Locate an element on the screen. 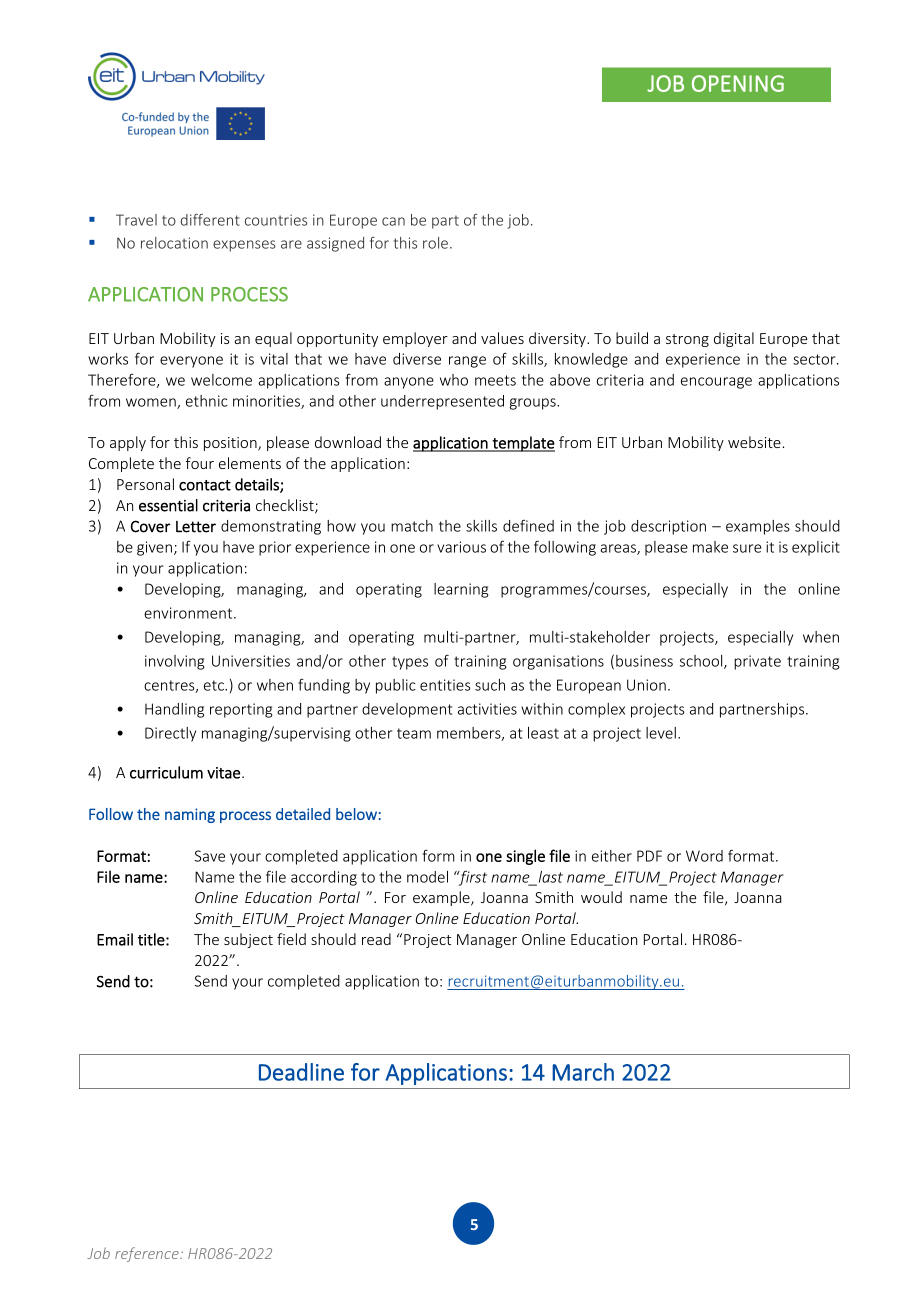 Image resolution: width=924 pixels, height=1309 pixels. would is located at coordinates (601, 897).
